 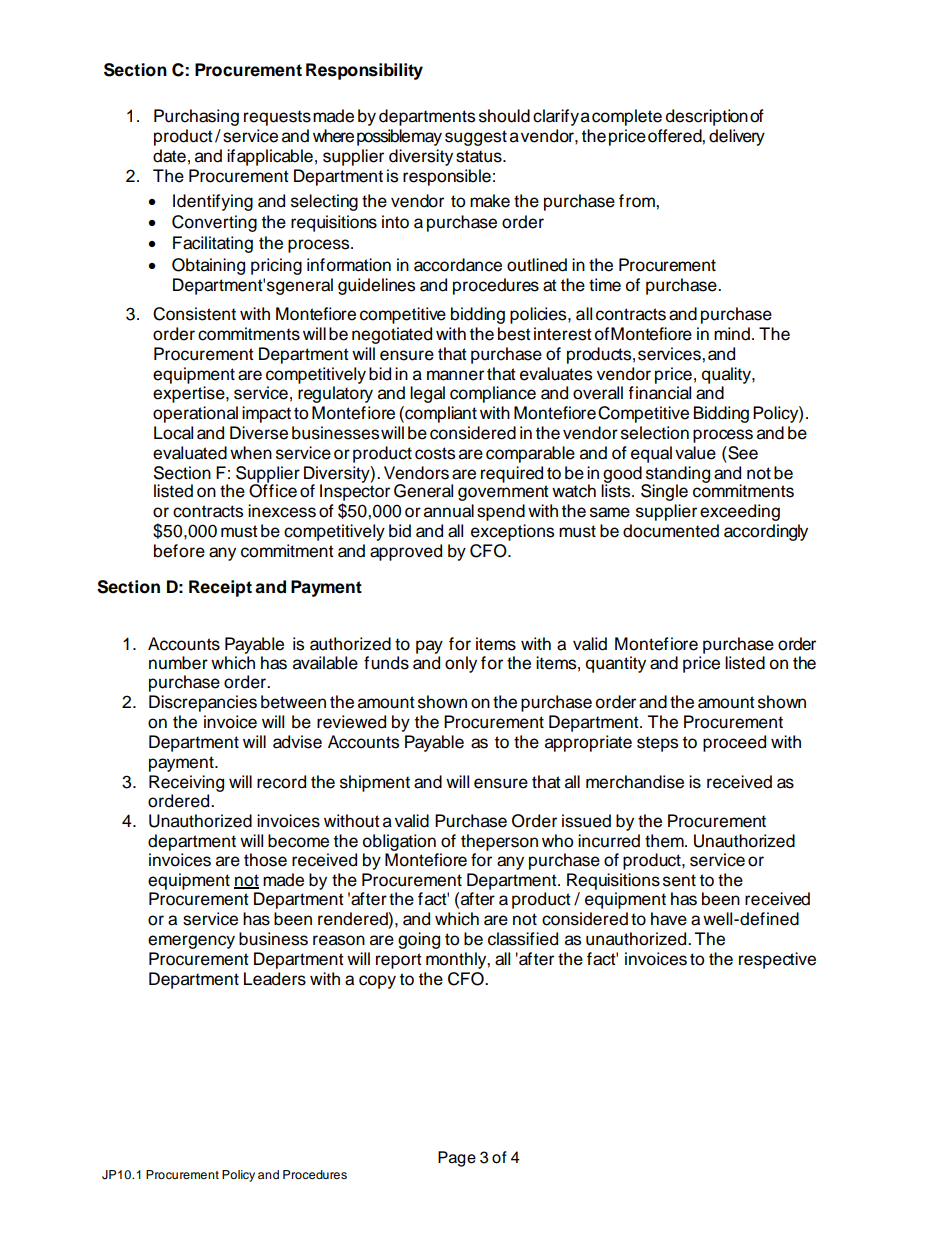 What do you see at coordinates (265, 860) in the screenshot?
I see `those` at bounding box center [265, 860].
